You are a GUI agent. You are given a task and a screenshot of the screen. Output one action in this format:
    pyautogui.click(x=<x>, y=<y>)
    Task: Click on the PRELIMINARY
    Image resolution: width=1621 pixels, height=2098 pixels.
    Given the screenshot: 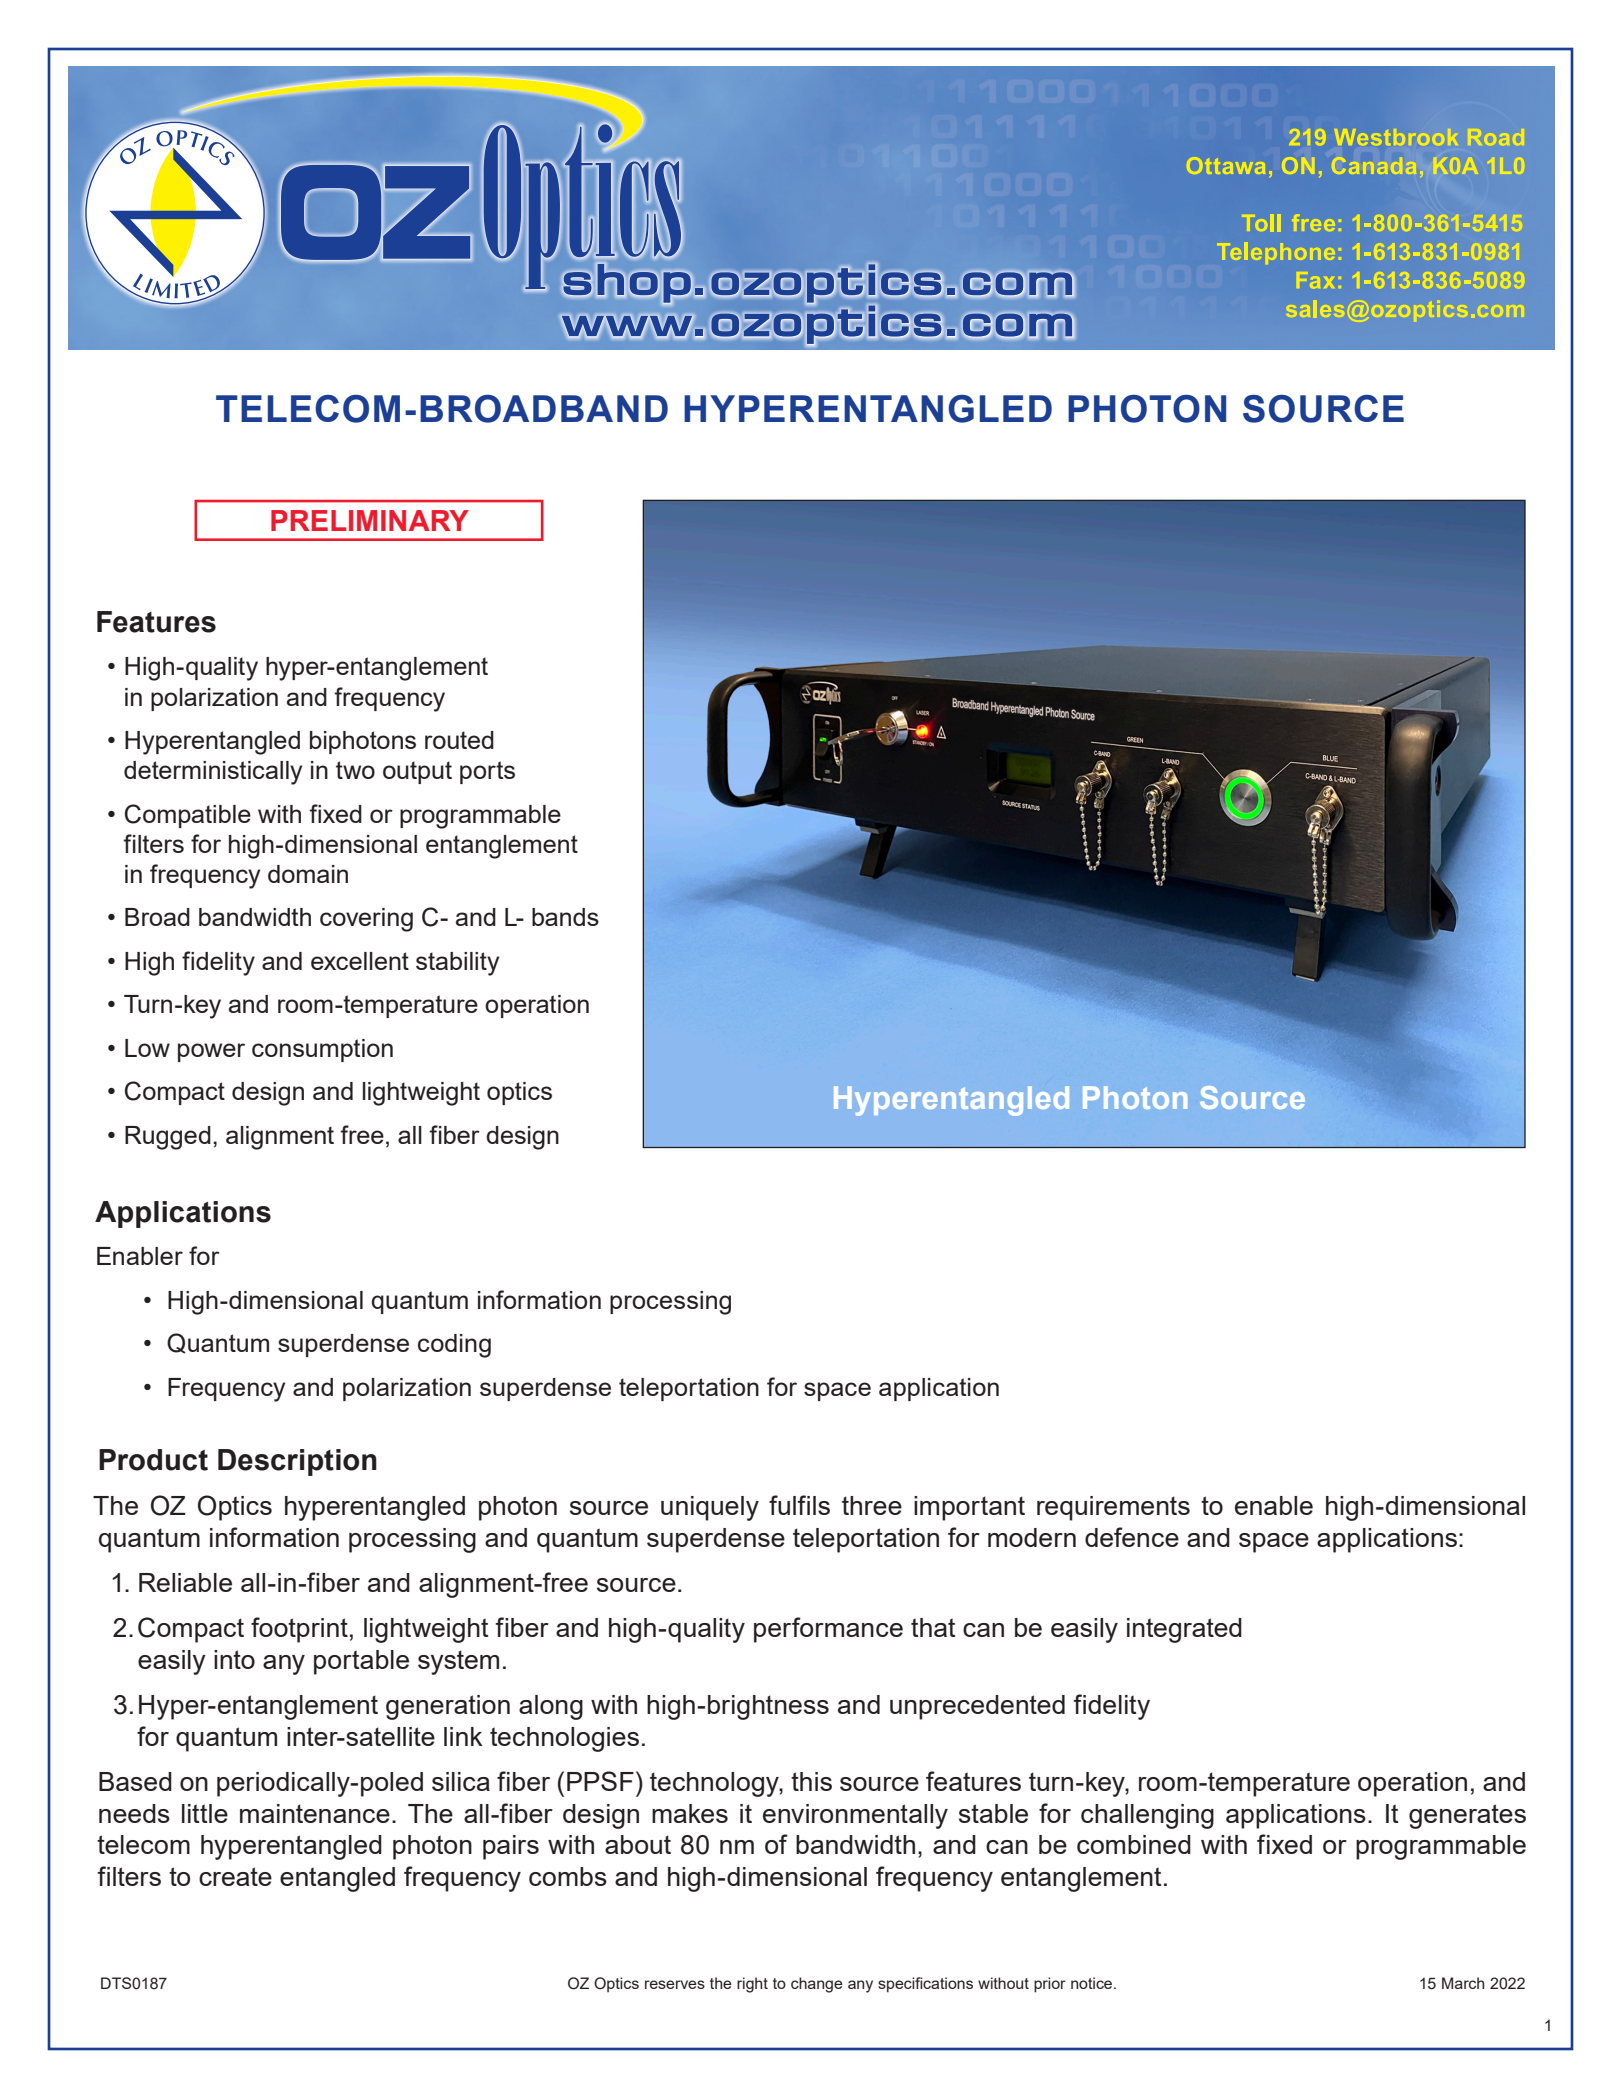 What is the action you would take?
    pyautogui.click(x=370, y=520)
